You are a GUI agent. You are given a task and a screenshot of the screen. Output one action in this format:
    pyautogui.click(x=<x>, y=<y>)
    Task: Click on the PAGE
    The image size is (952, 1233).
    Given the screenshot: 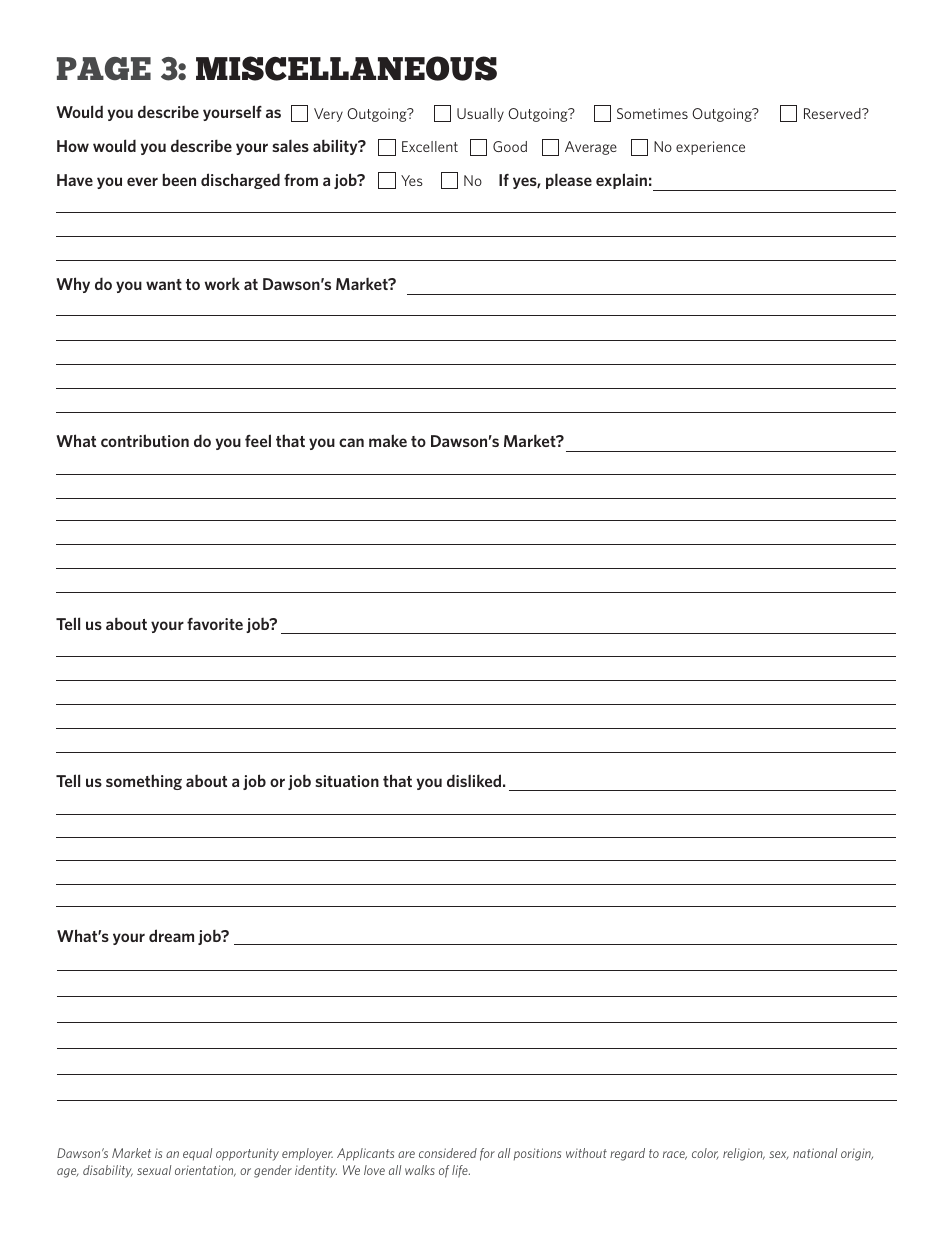 What is the action you would take?
    pyautogui.click(x=104, y=68)
